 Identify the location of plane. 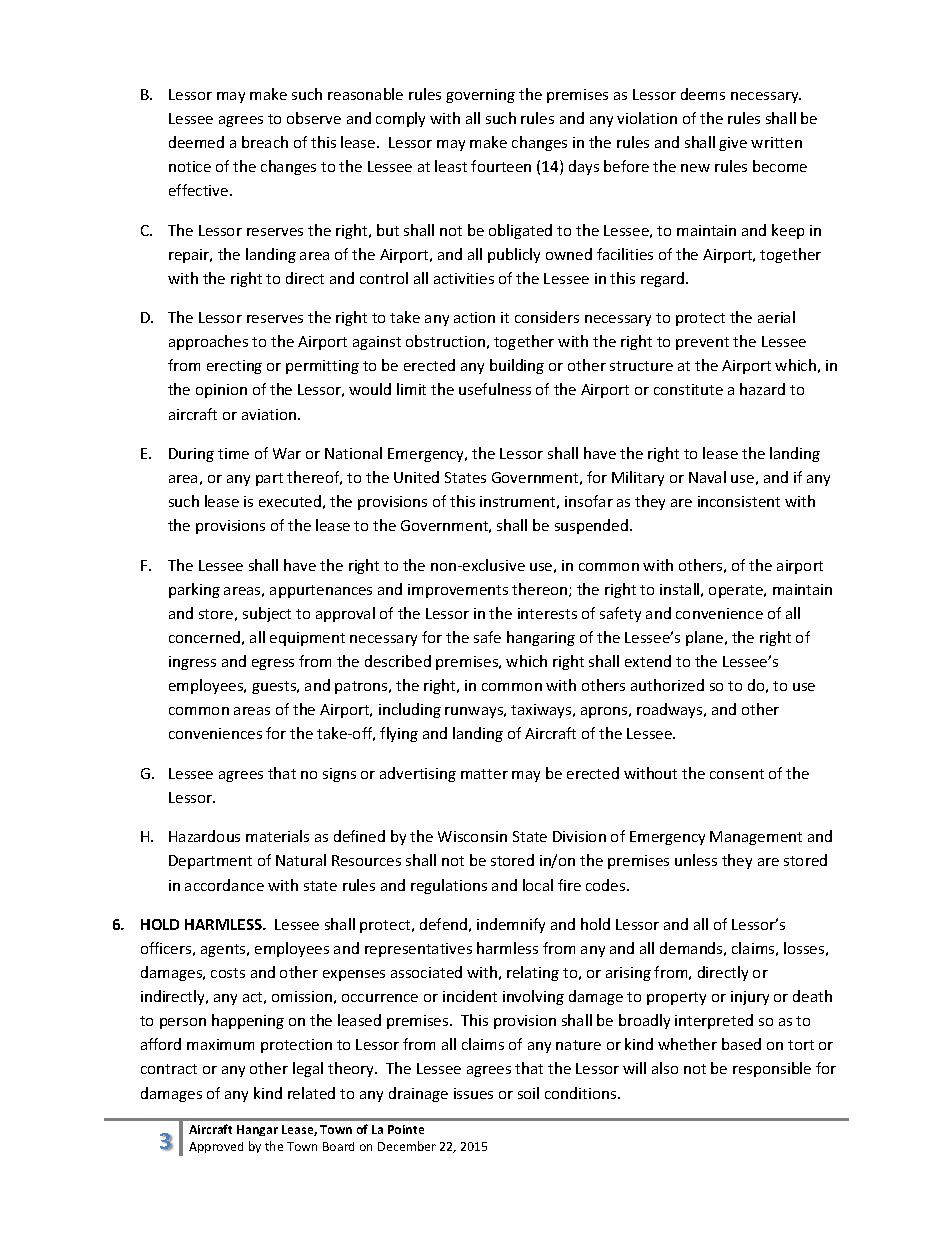
(706, 638).
